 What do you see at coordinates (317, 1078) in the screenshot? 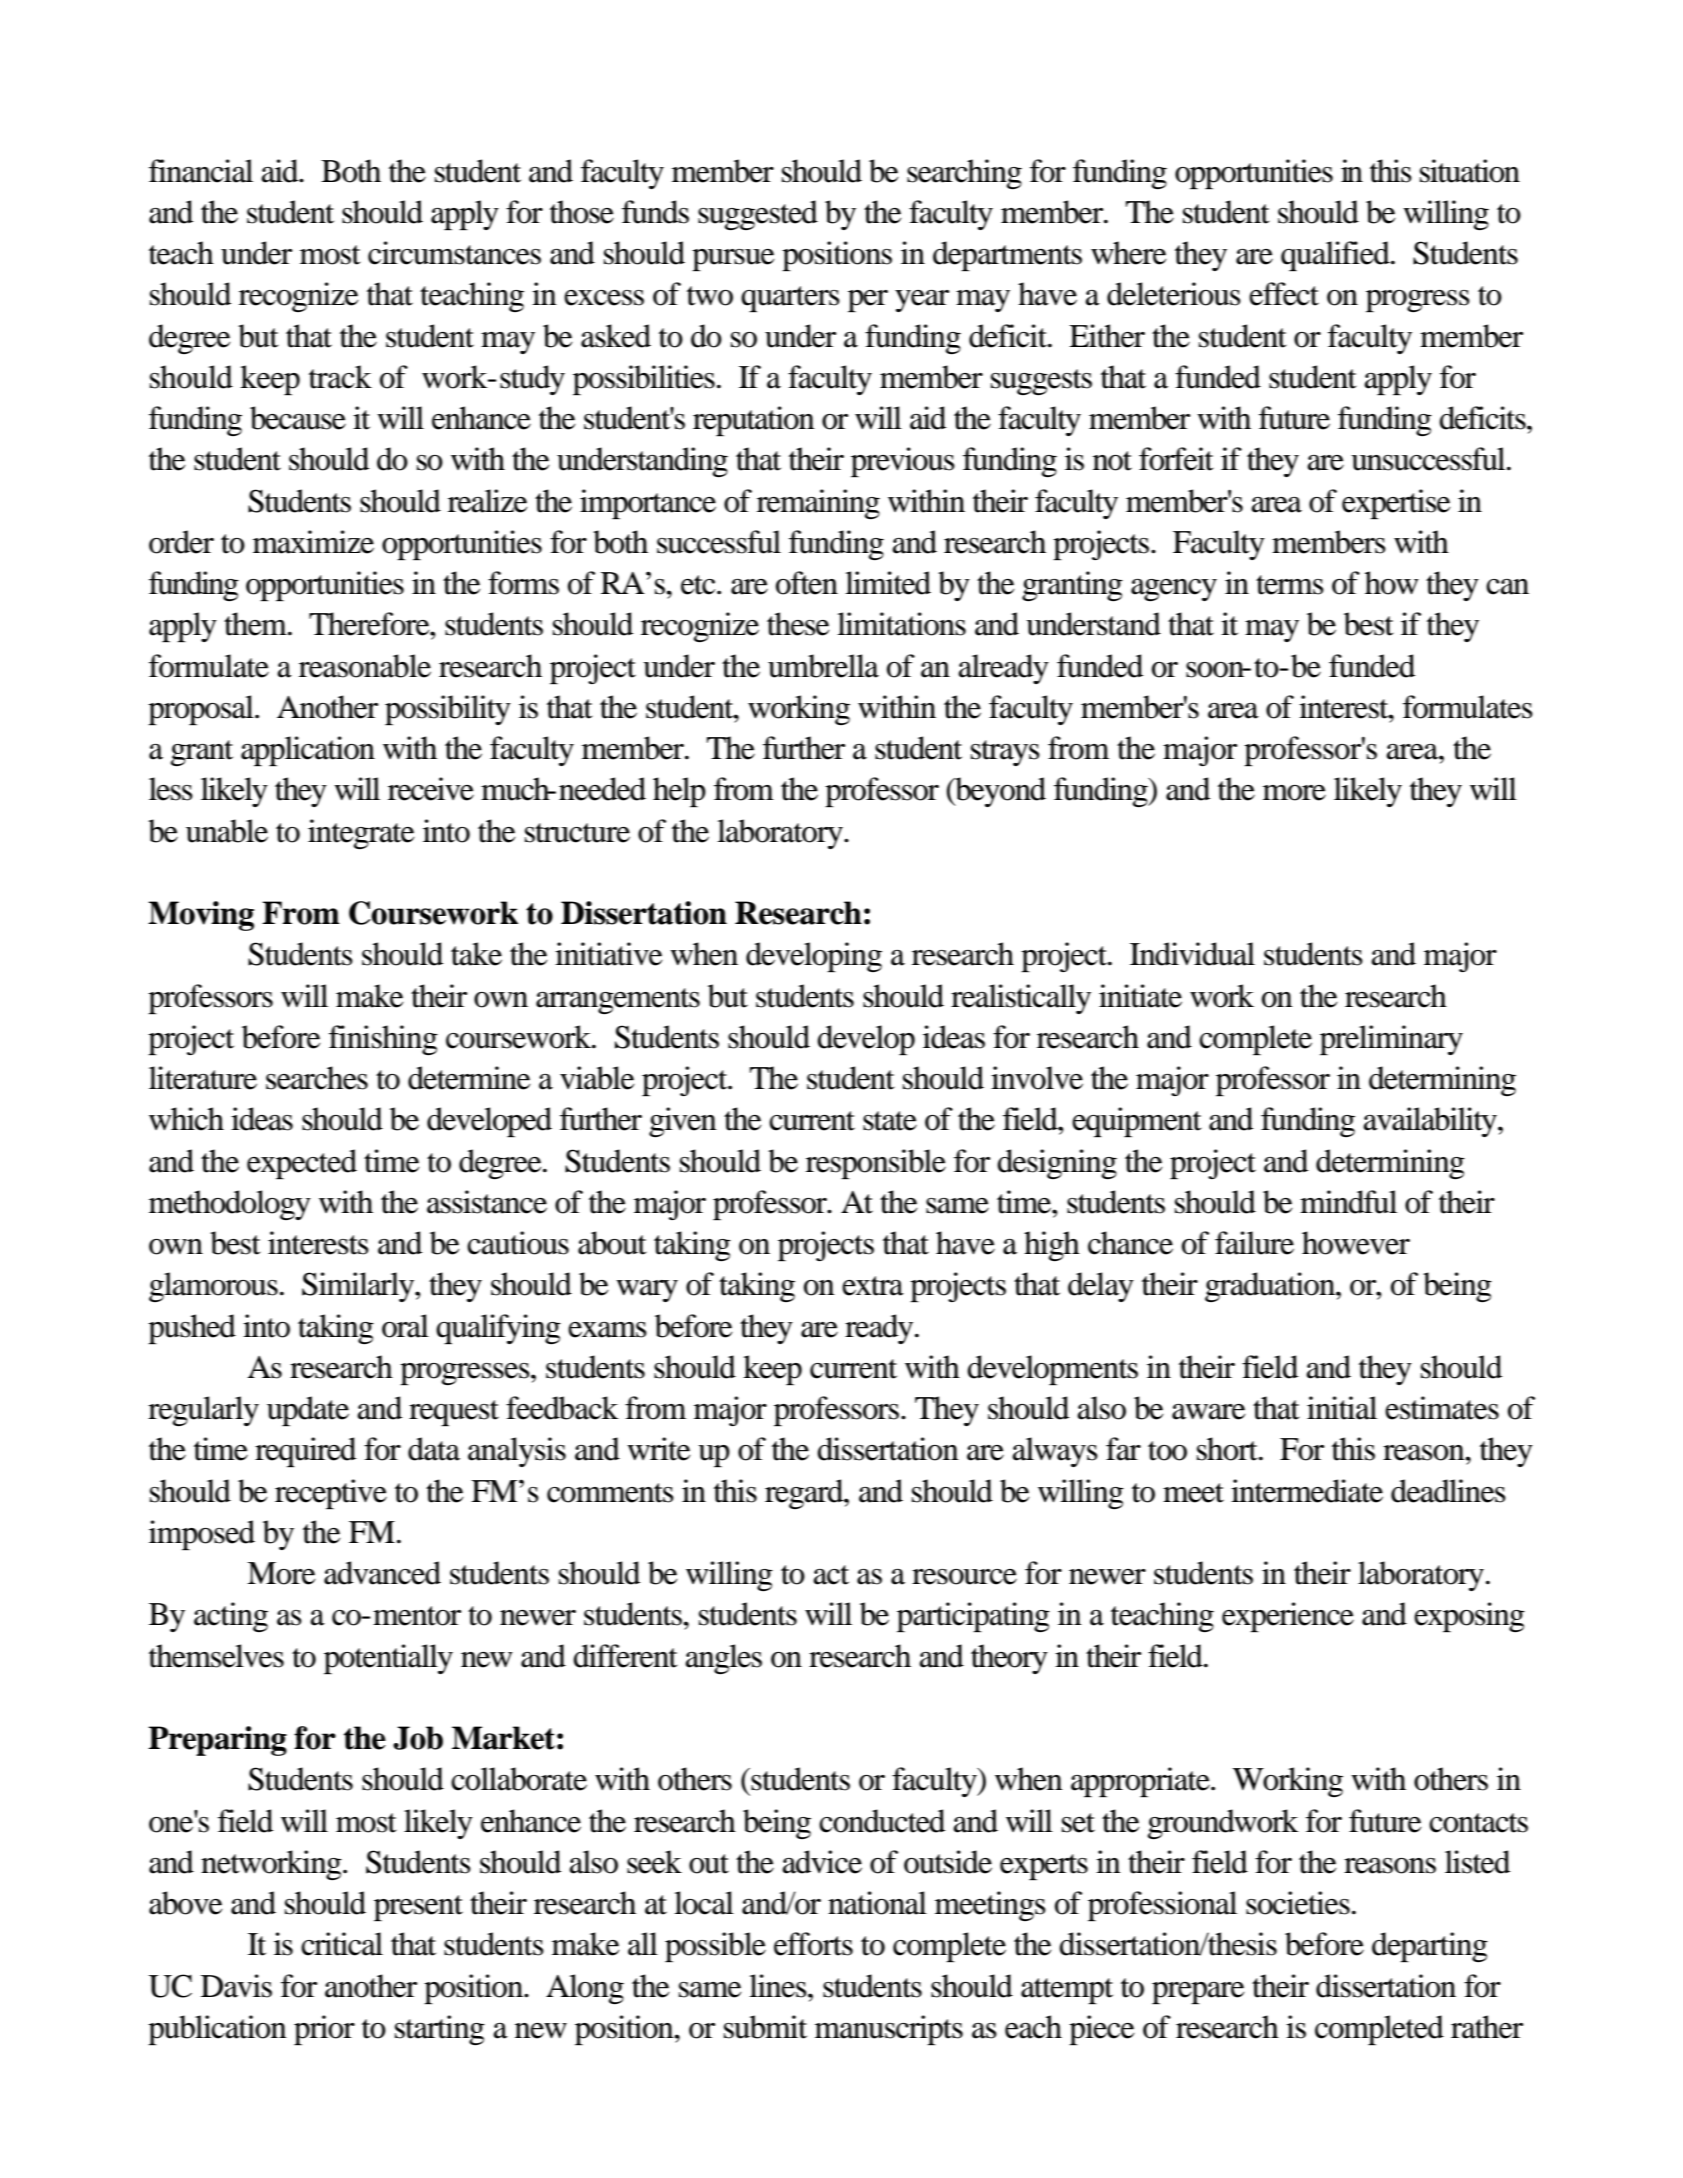
I see `searches` at bounding box center [317, 1078].
